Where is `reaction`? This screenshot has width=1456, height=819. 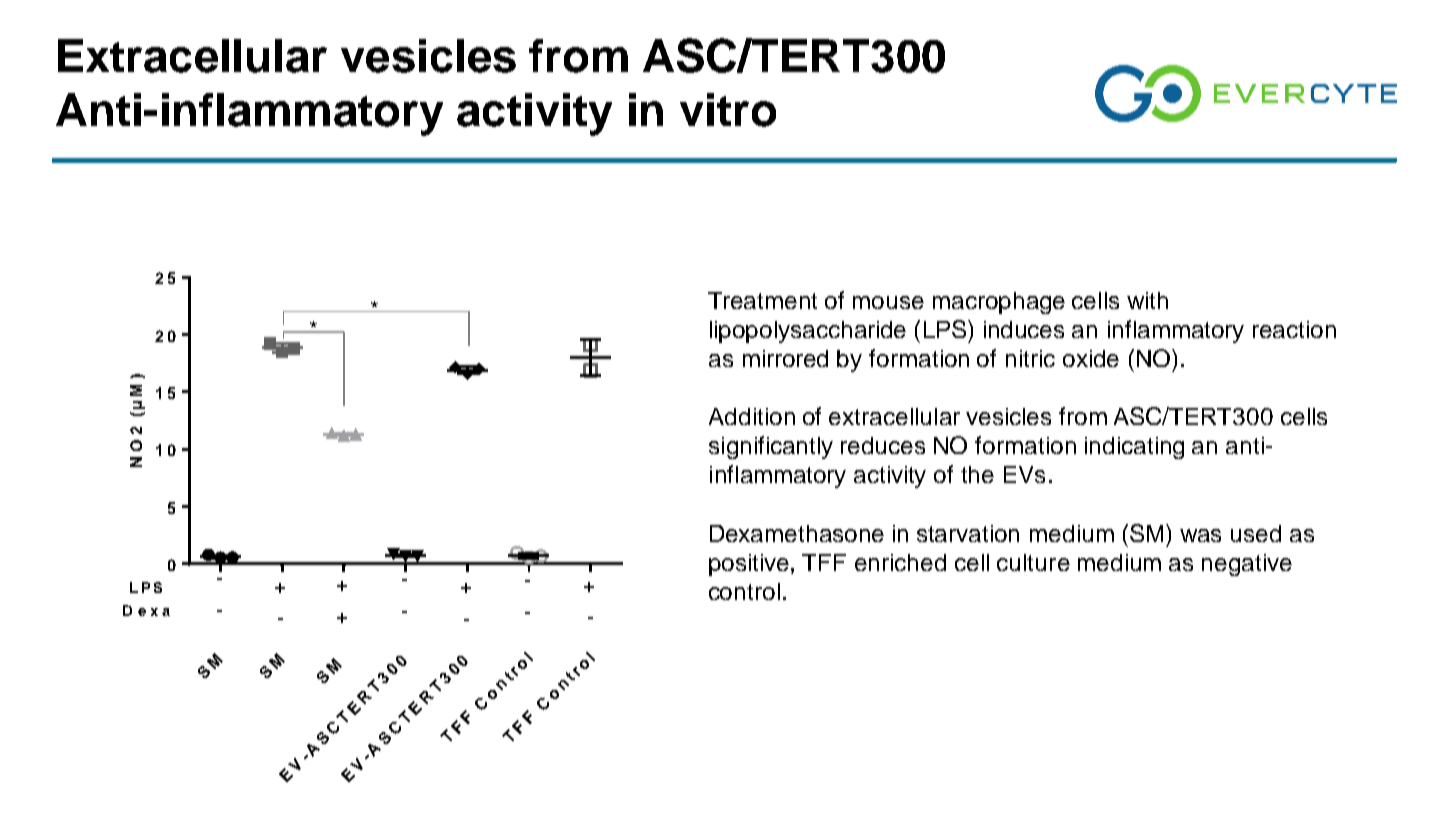 reaction is located at coordinates (1294, 329).
